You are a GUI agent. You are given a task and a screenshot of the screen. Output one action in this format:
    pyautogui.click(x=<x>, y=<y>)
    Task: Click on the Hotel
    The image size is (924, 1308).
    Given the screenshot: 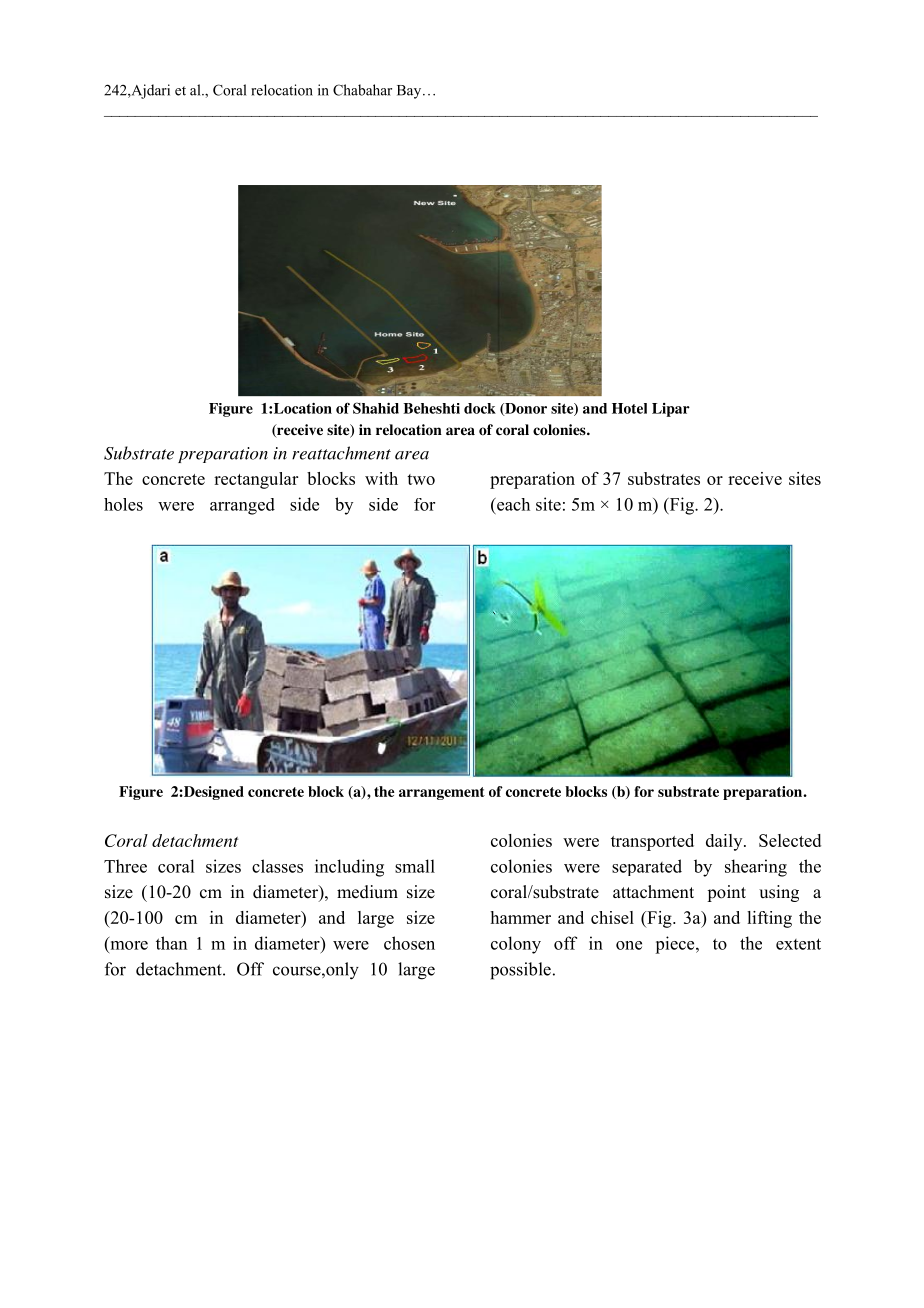 What is the action you would take?
    pyautogui.click(x=629, y=408)
